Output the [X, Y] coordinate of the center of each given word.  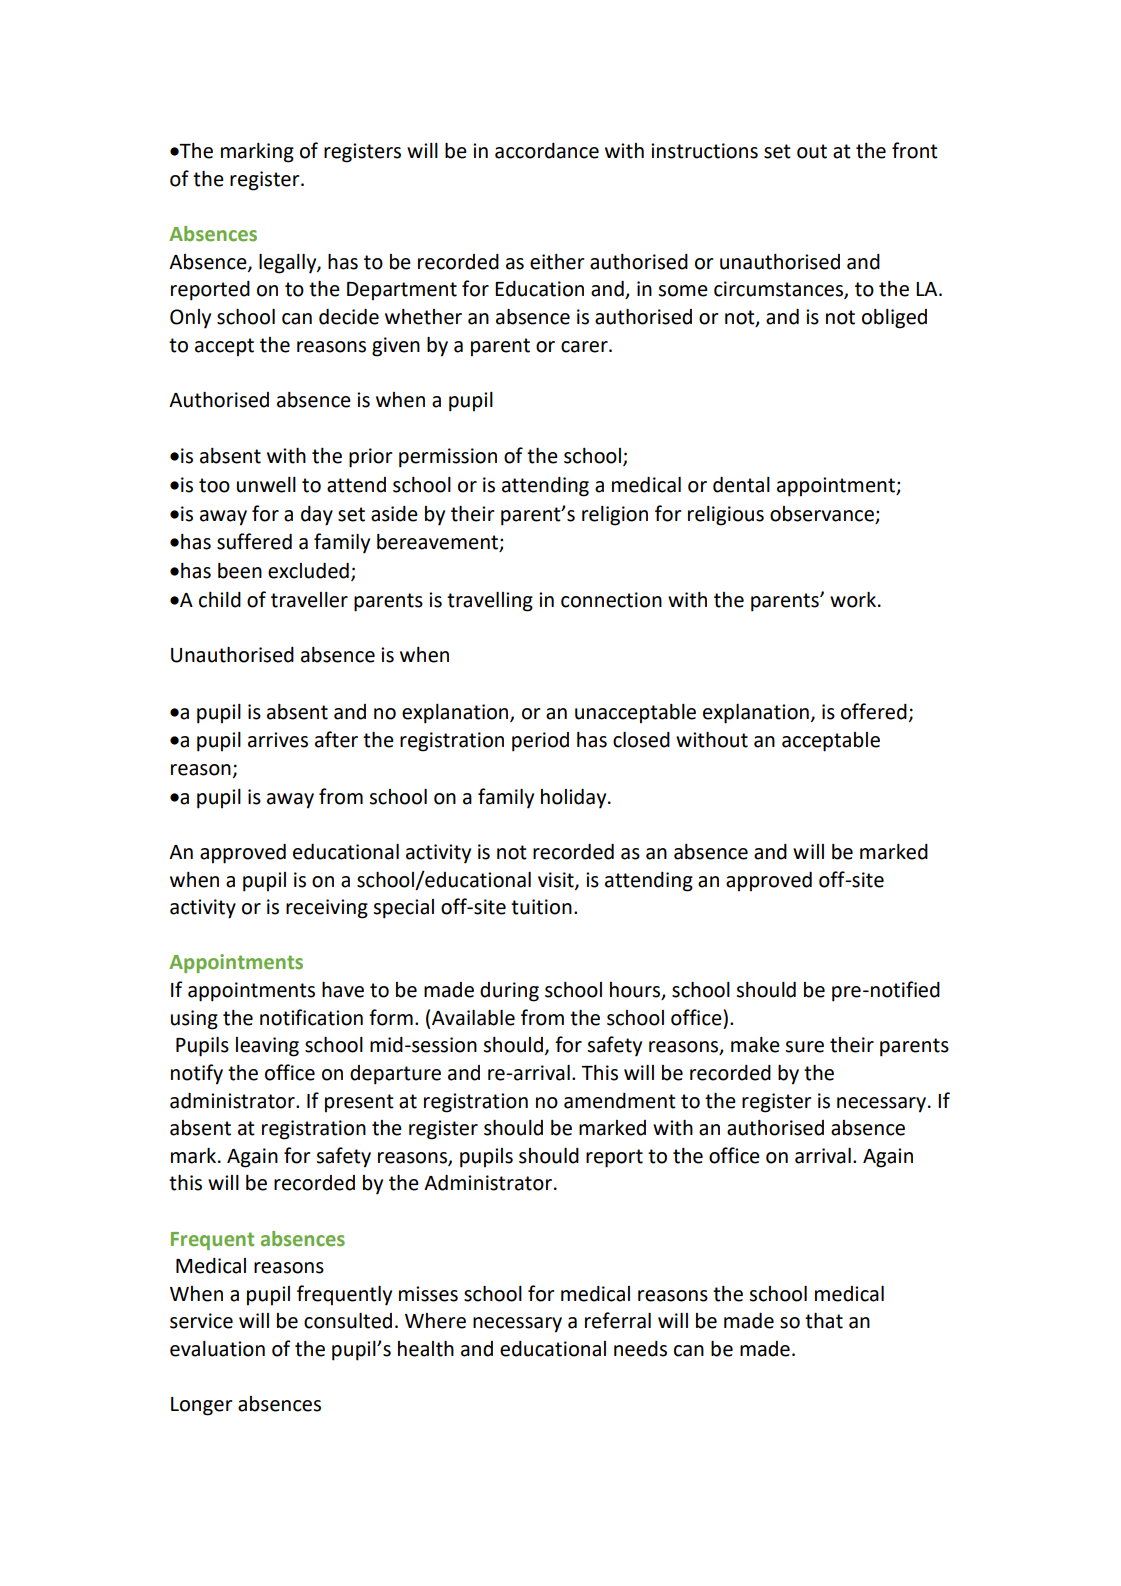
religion [615, 516]
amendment [620, 1101]
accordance [547, 151]
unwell [266, 485]
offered [874, 711]
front [915, 150]
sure [804, 1047]
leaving [267, 1047]
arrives [278, 740]
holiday [575, 799]
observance [822, 514]
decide [349, 317]
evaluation [217, 1349]
